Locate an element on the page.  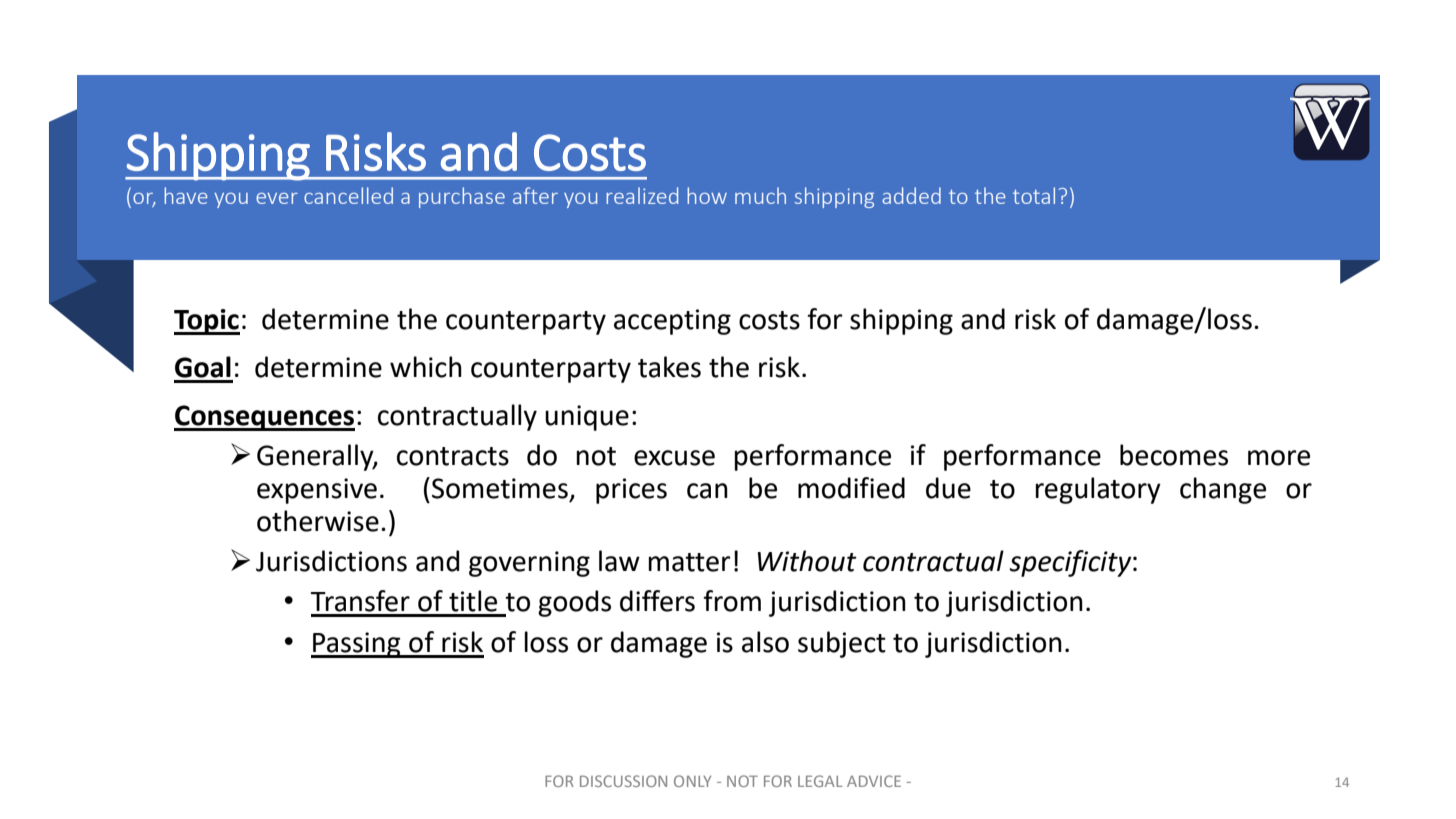
how is located at coordinates (707, 195).
